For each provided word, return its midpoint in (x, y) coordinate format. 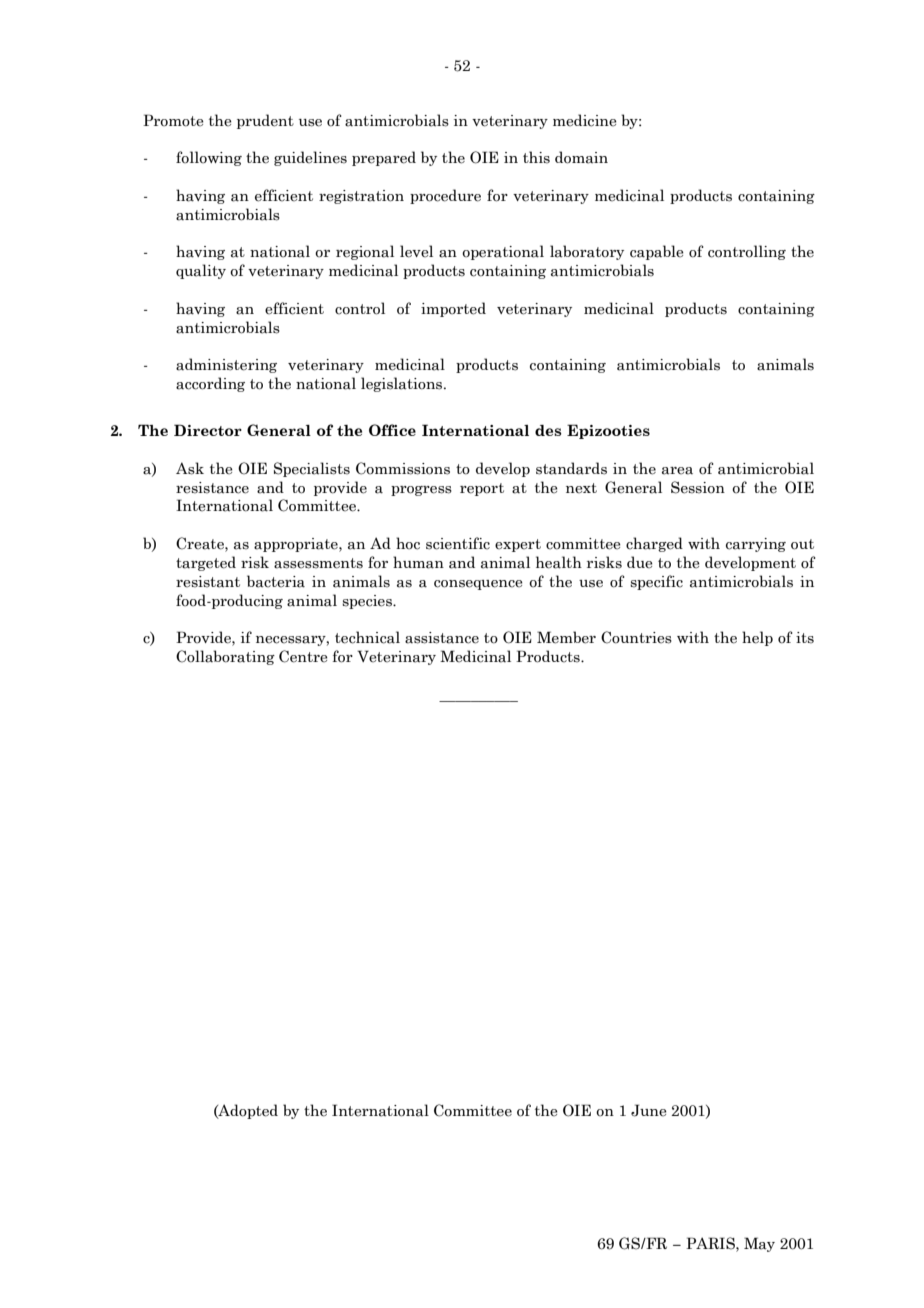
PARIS (711, 1243)
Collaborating (225, 657)
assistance (442, 638)
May (759, 1244)
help (757, 638)
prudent (265, 121)
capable (657, 252)
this (536, 157)
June (649, 1110)
